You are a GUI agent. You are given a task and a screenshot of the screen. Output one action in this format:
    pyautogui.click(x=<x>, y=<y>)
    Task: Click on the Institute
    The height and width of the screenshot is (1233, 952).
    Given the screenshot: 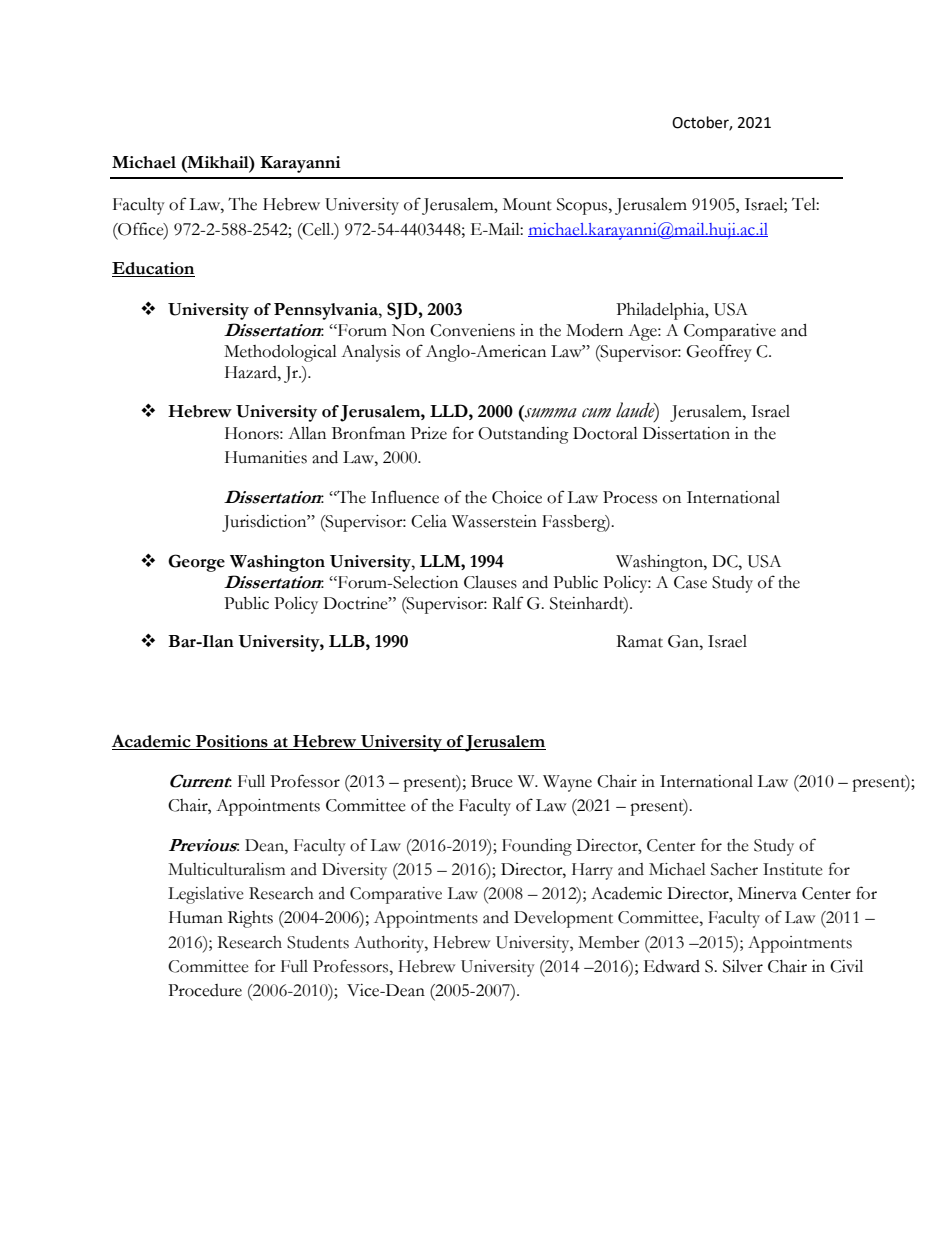 What is the action you would take?
    pyautogui.click(x=793, y=869)
